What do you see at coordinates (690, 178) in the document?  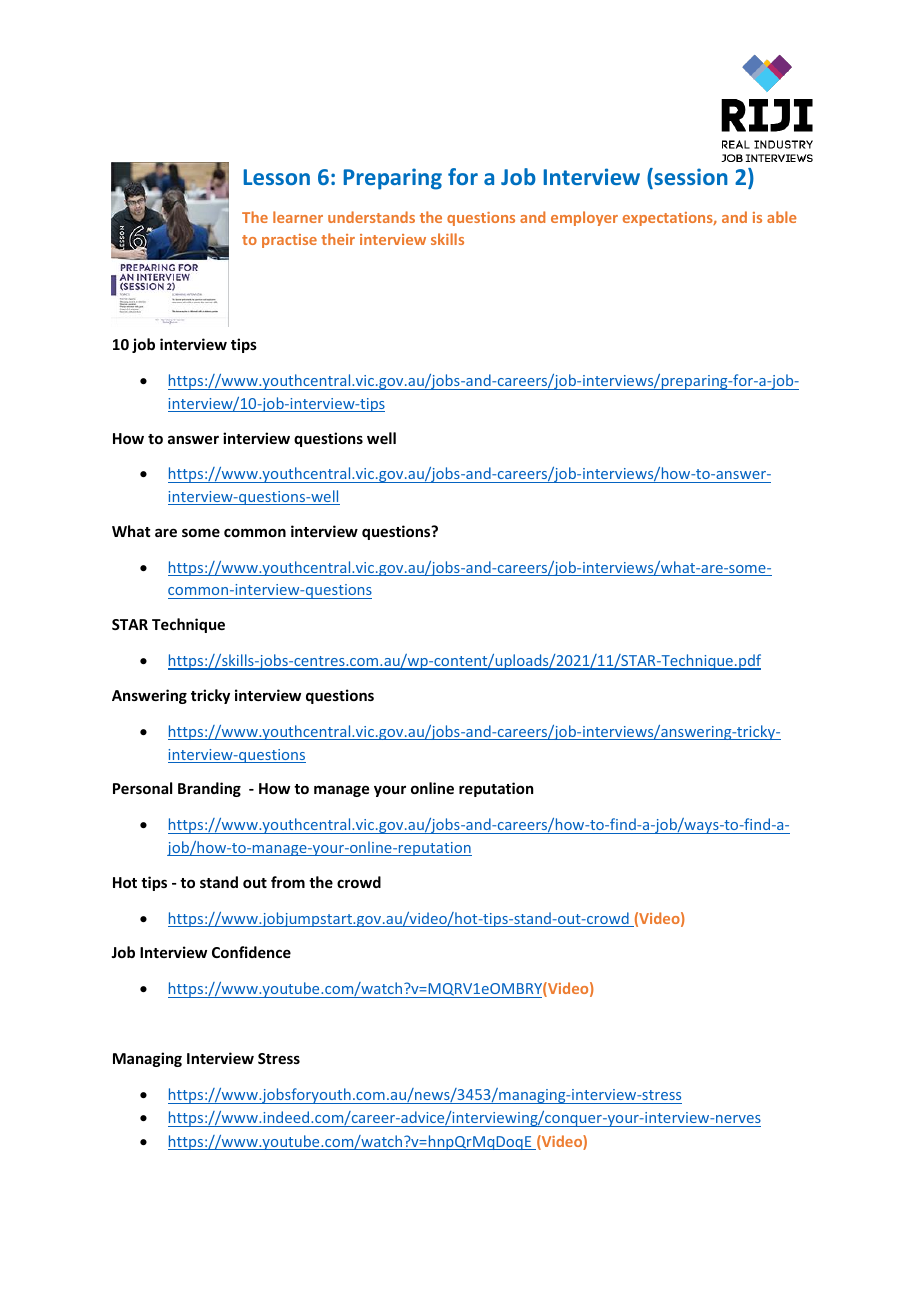 I see `session` at bounding box center [690, 178].
